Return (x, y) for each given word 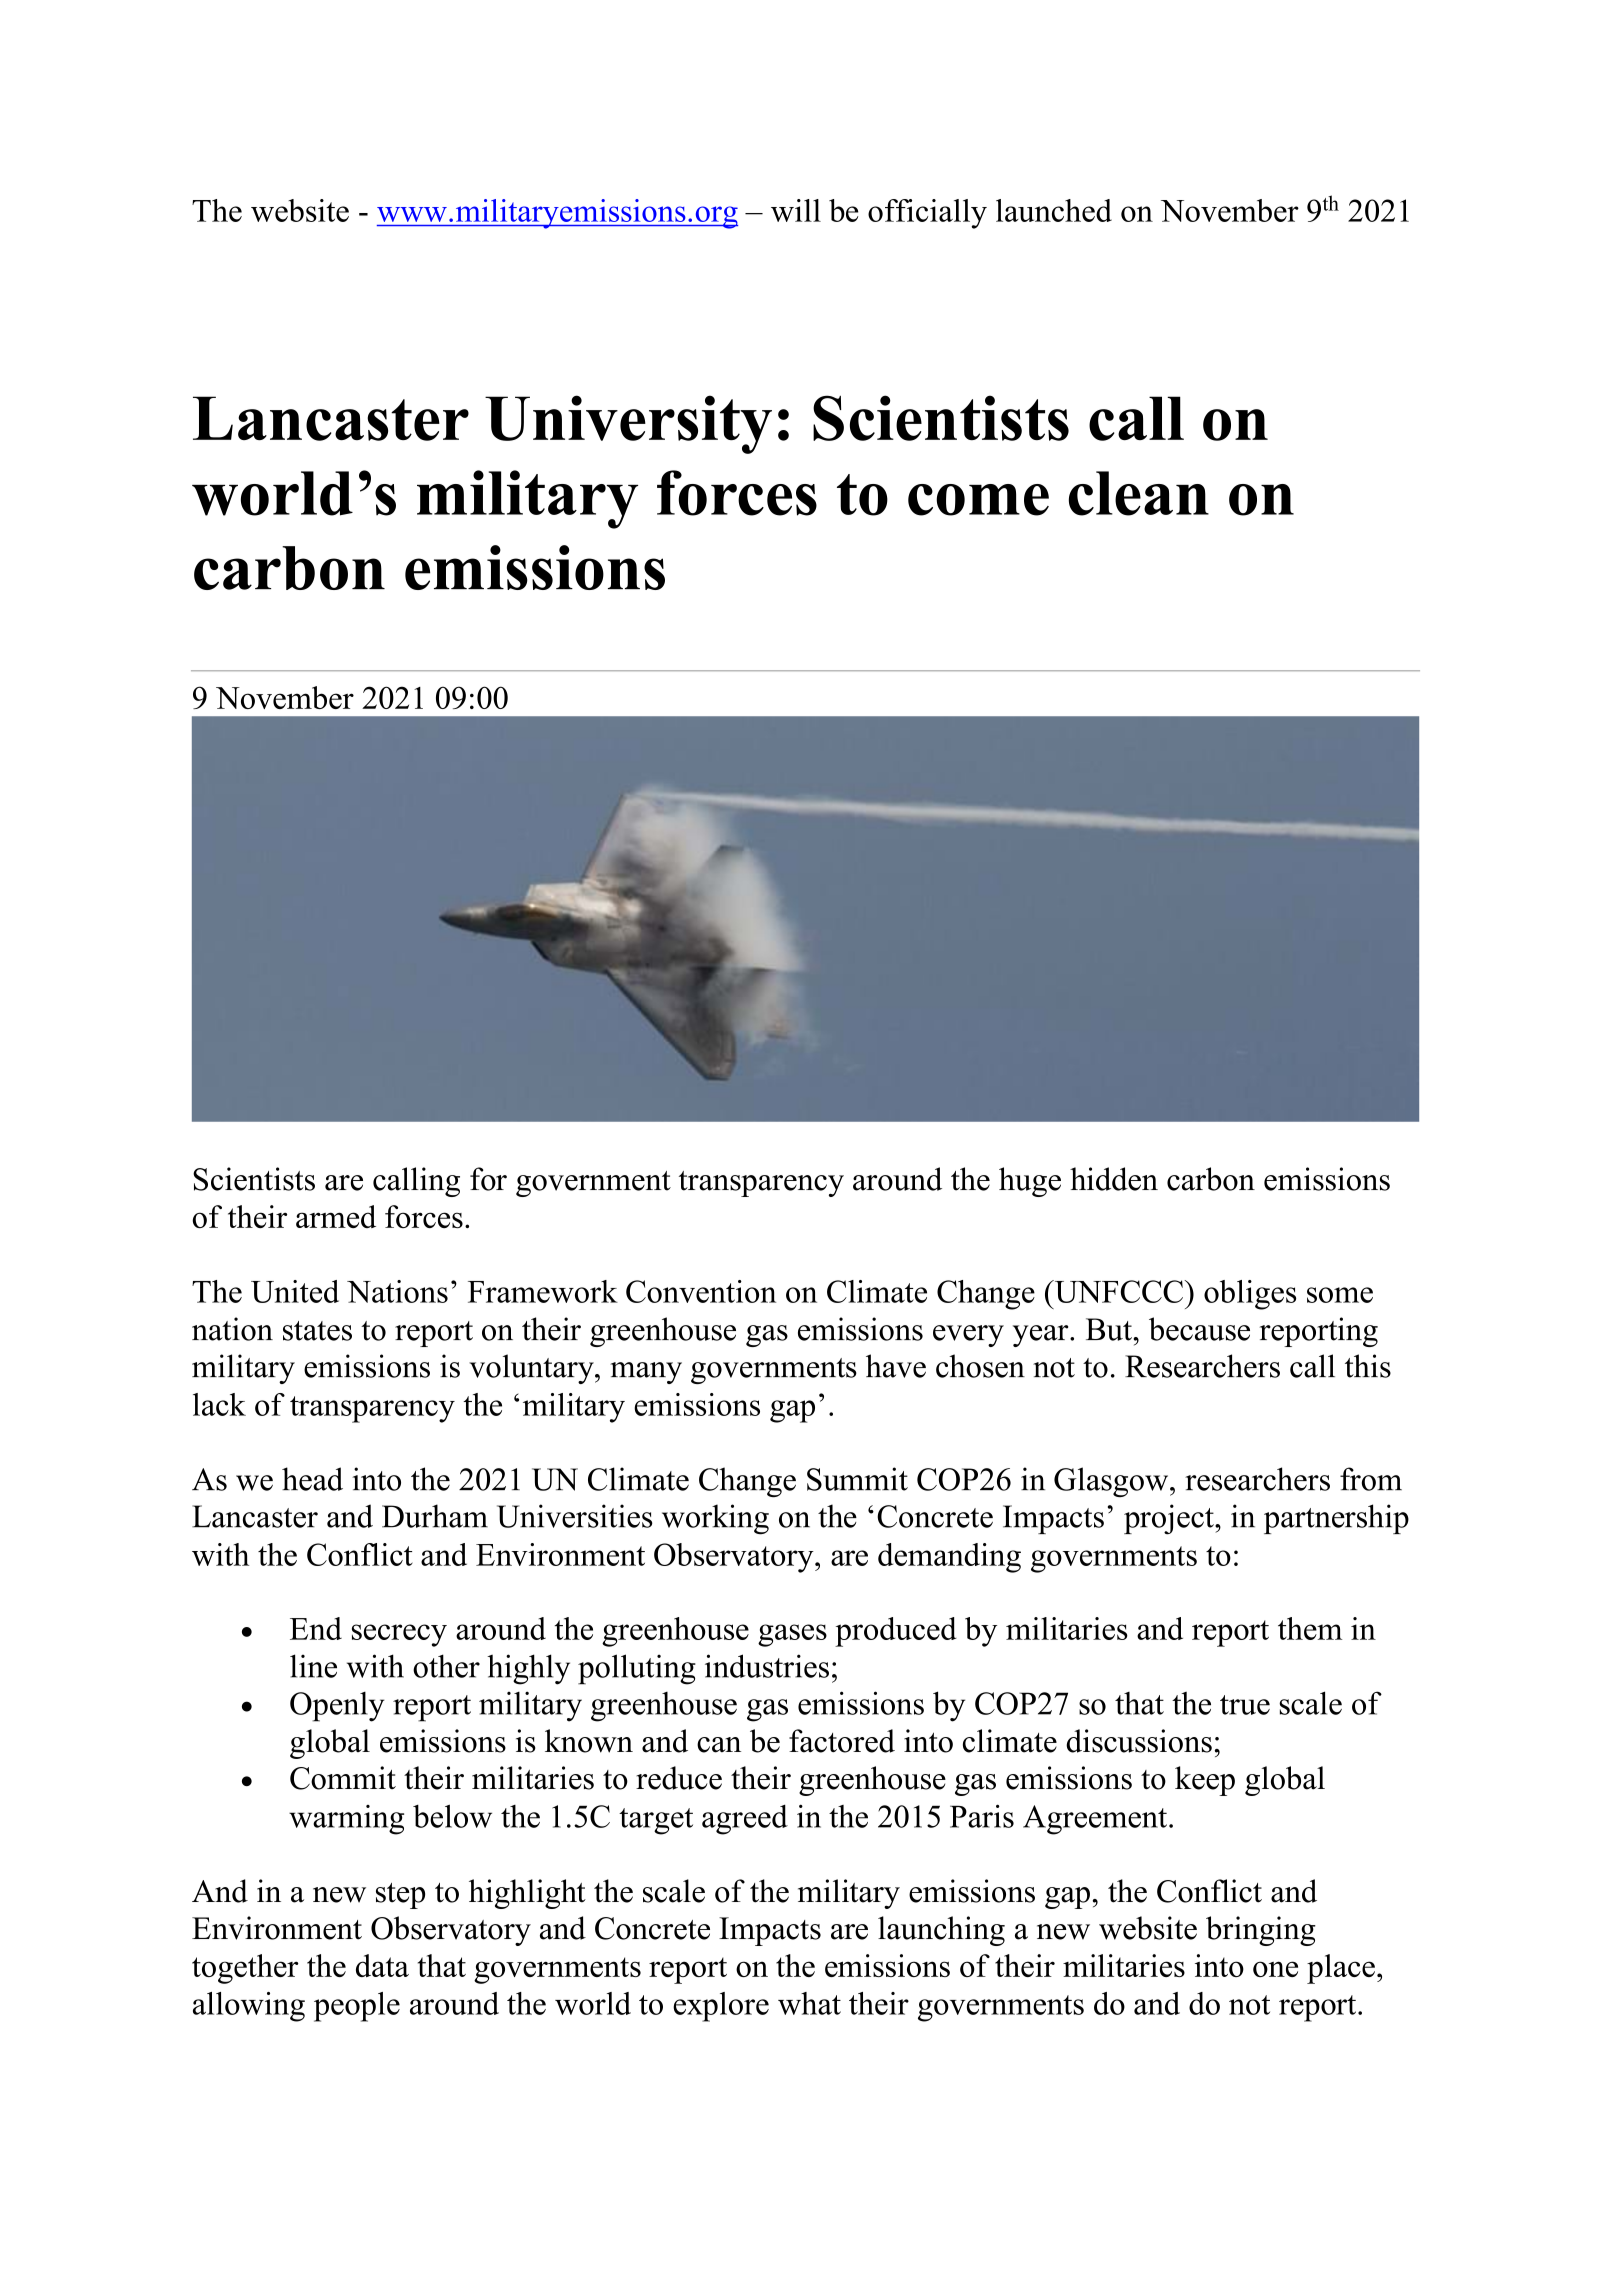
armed (336, 1216)
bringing (1261, 1931)
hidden (1114, 1179)
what (809, 2003)
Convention (701, 1291)
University (628, 424)
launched (1054, 210)
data (382, 1965)
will (796, 210)
